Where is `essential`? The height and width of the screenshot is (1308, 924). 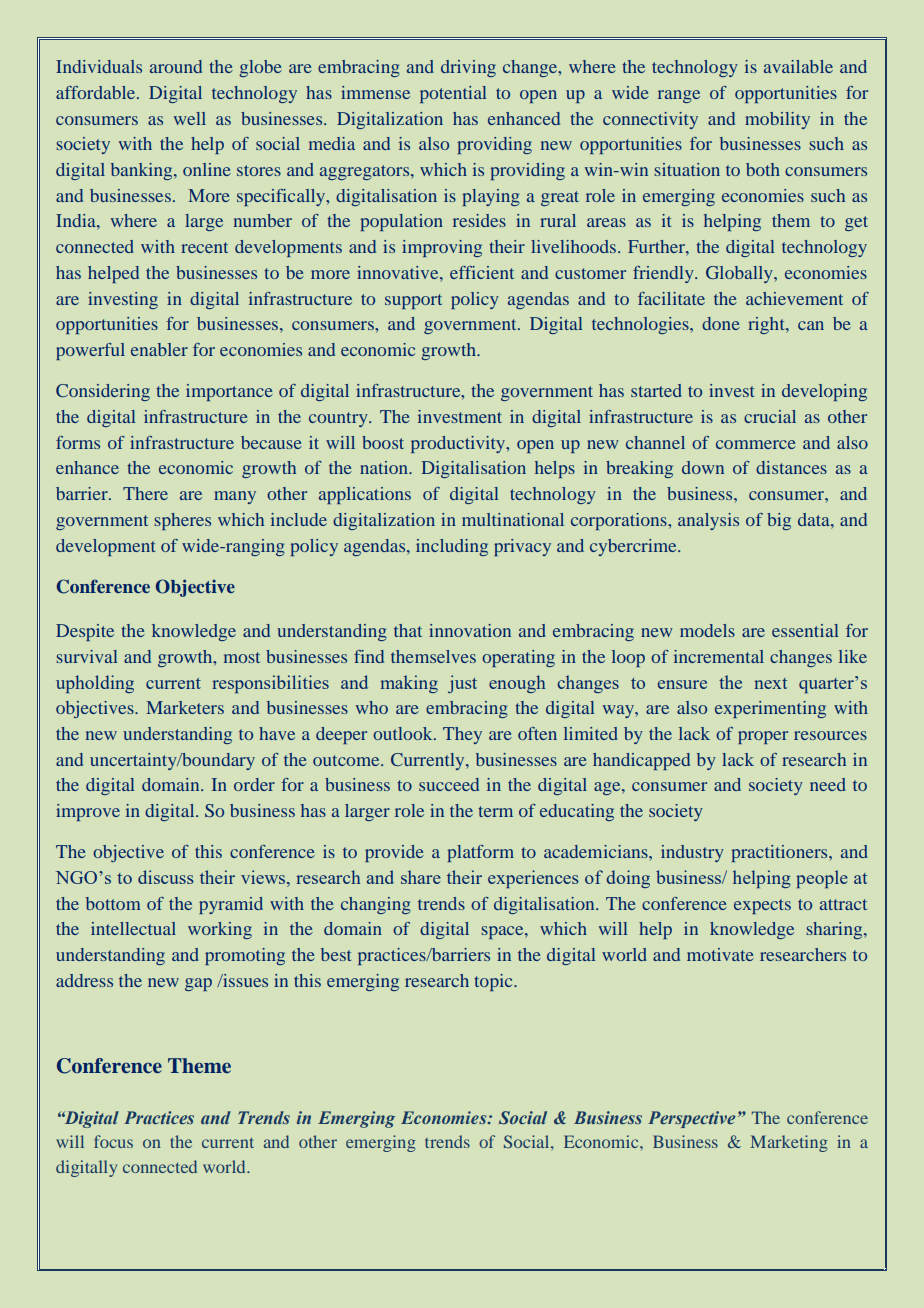
essential is located at coordinates (805, 630).
